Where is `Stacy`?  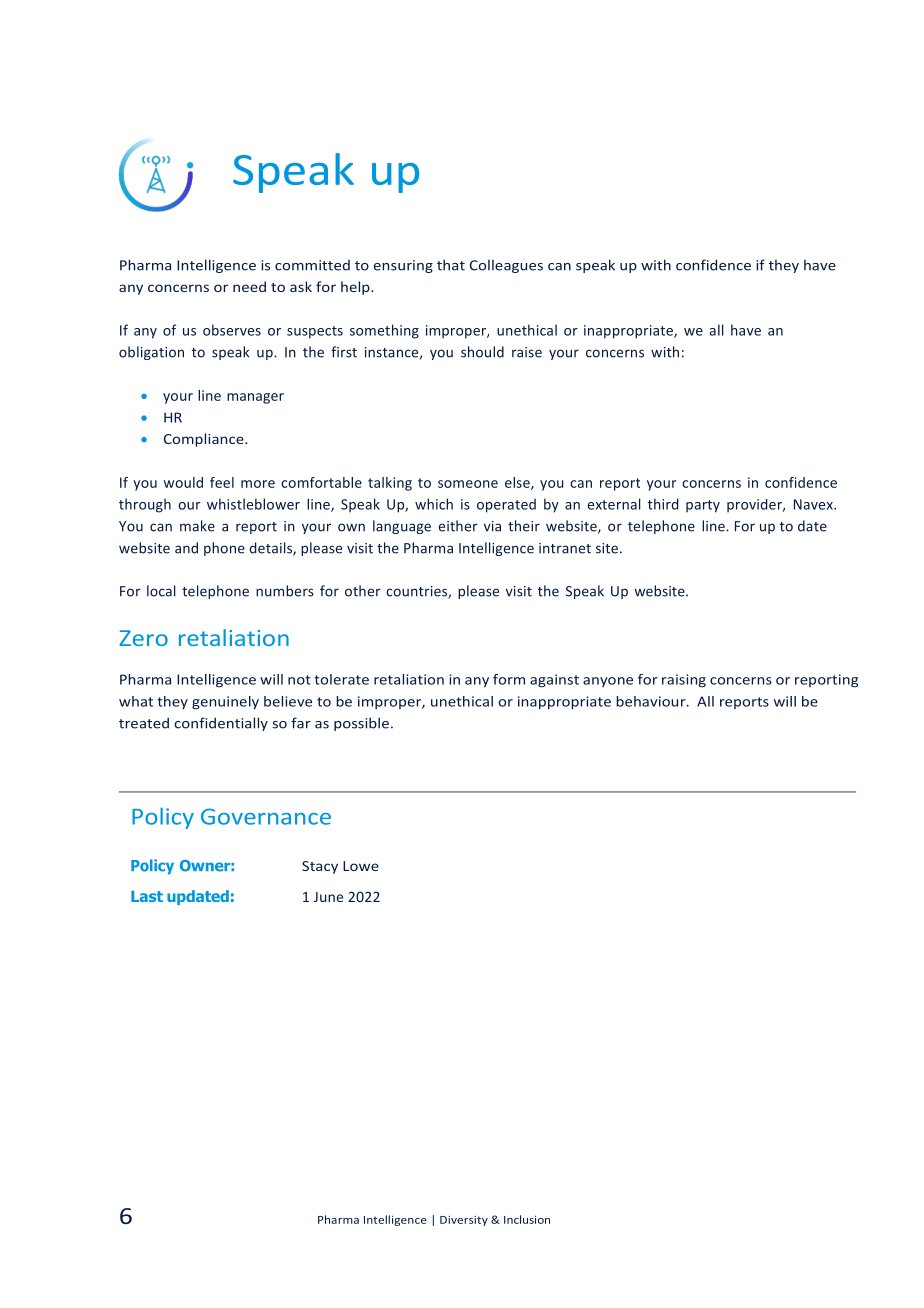 Stacy is located at coordinates (320, 867).
